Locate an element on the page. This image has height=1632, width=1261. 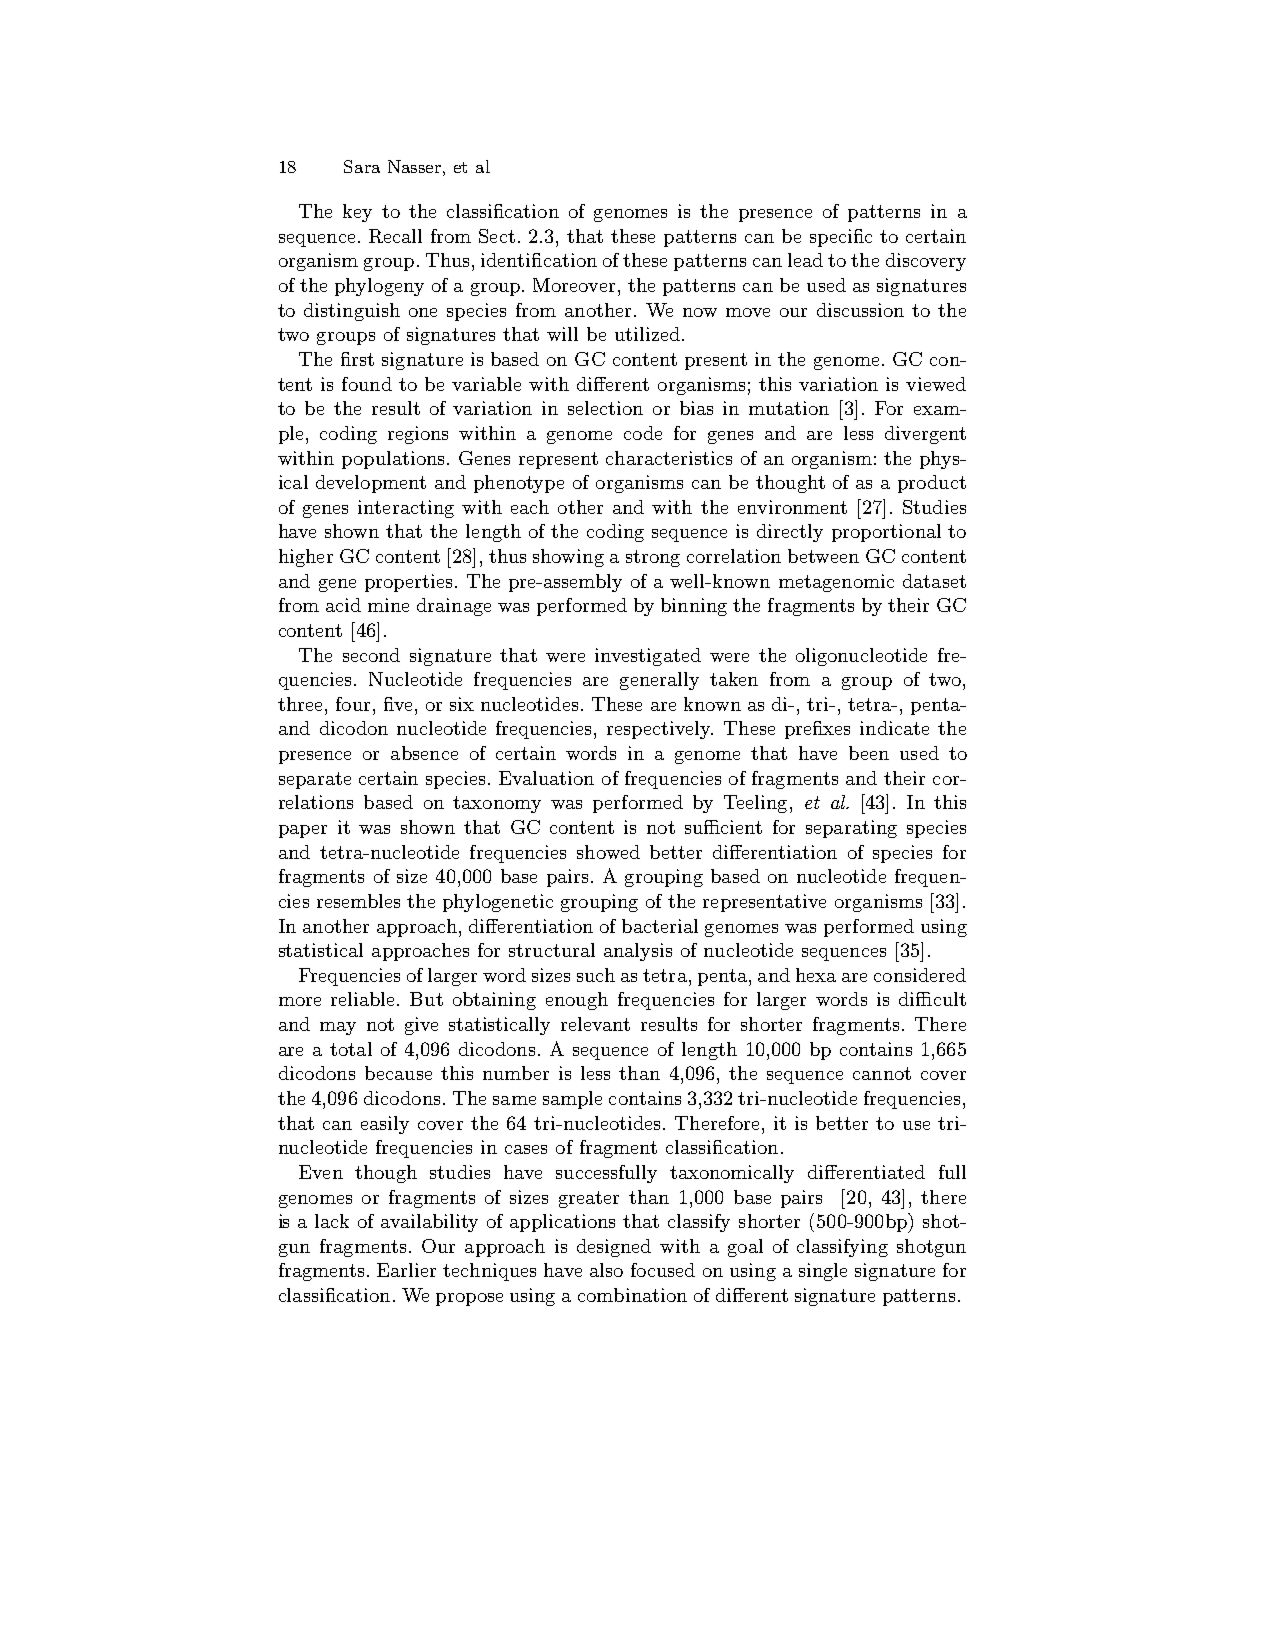
reliable is located at coordinates (362, 999).
